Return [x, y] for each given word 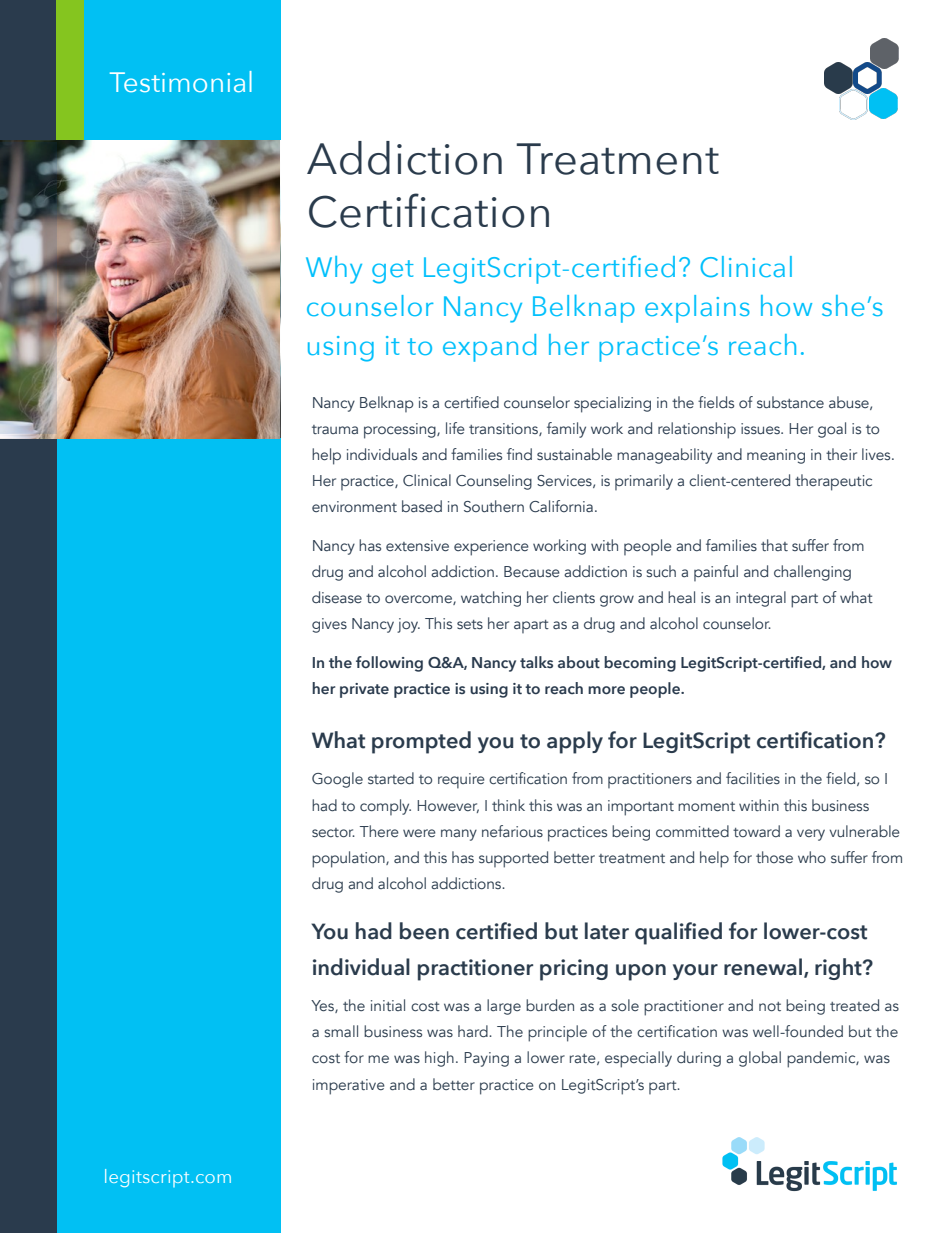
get [393, 272]
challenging [812, 573]
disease [337, 597]
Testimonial [181, 82]
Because [532, 571]
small [341, 1031]
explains [697, 309]
